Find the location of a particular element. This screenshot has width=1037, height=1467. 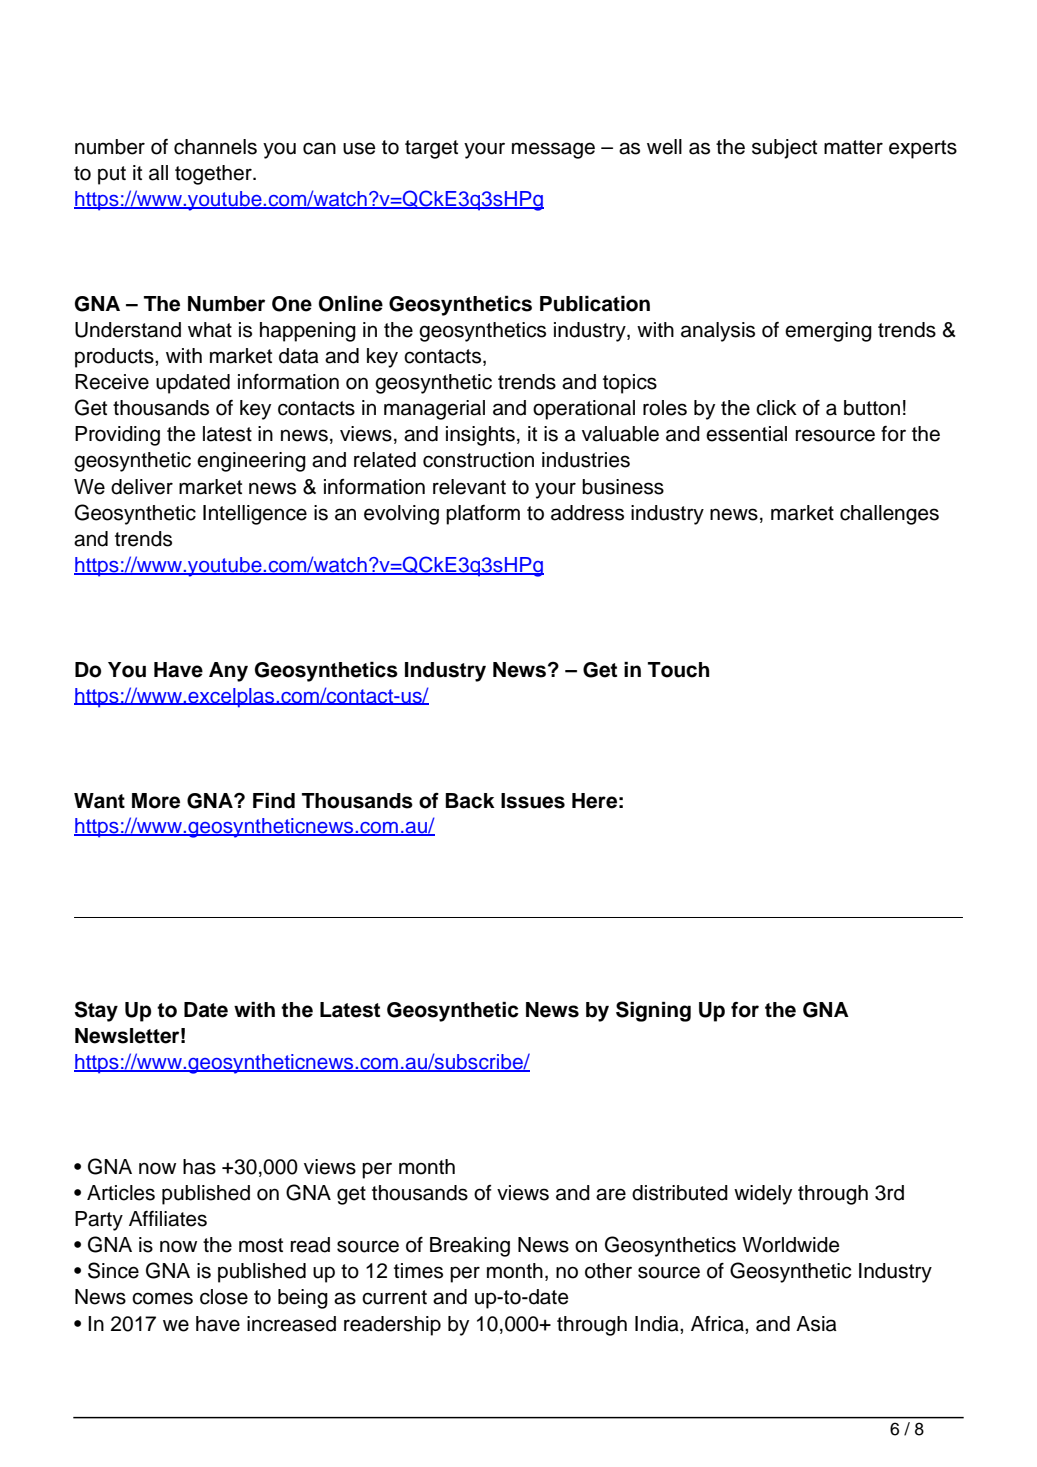

Asia is located at coordinates (816, 1324).
